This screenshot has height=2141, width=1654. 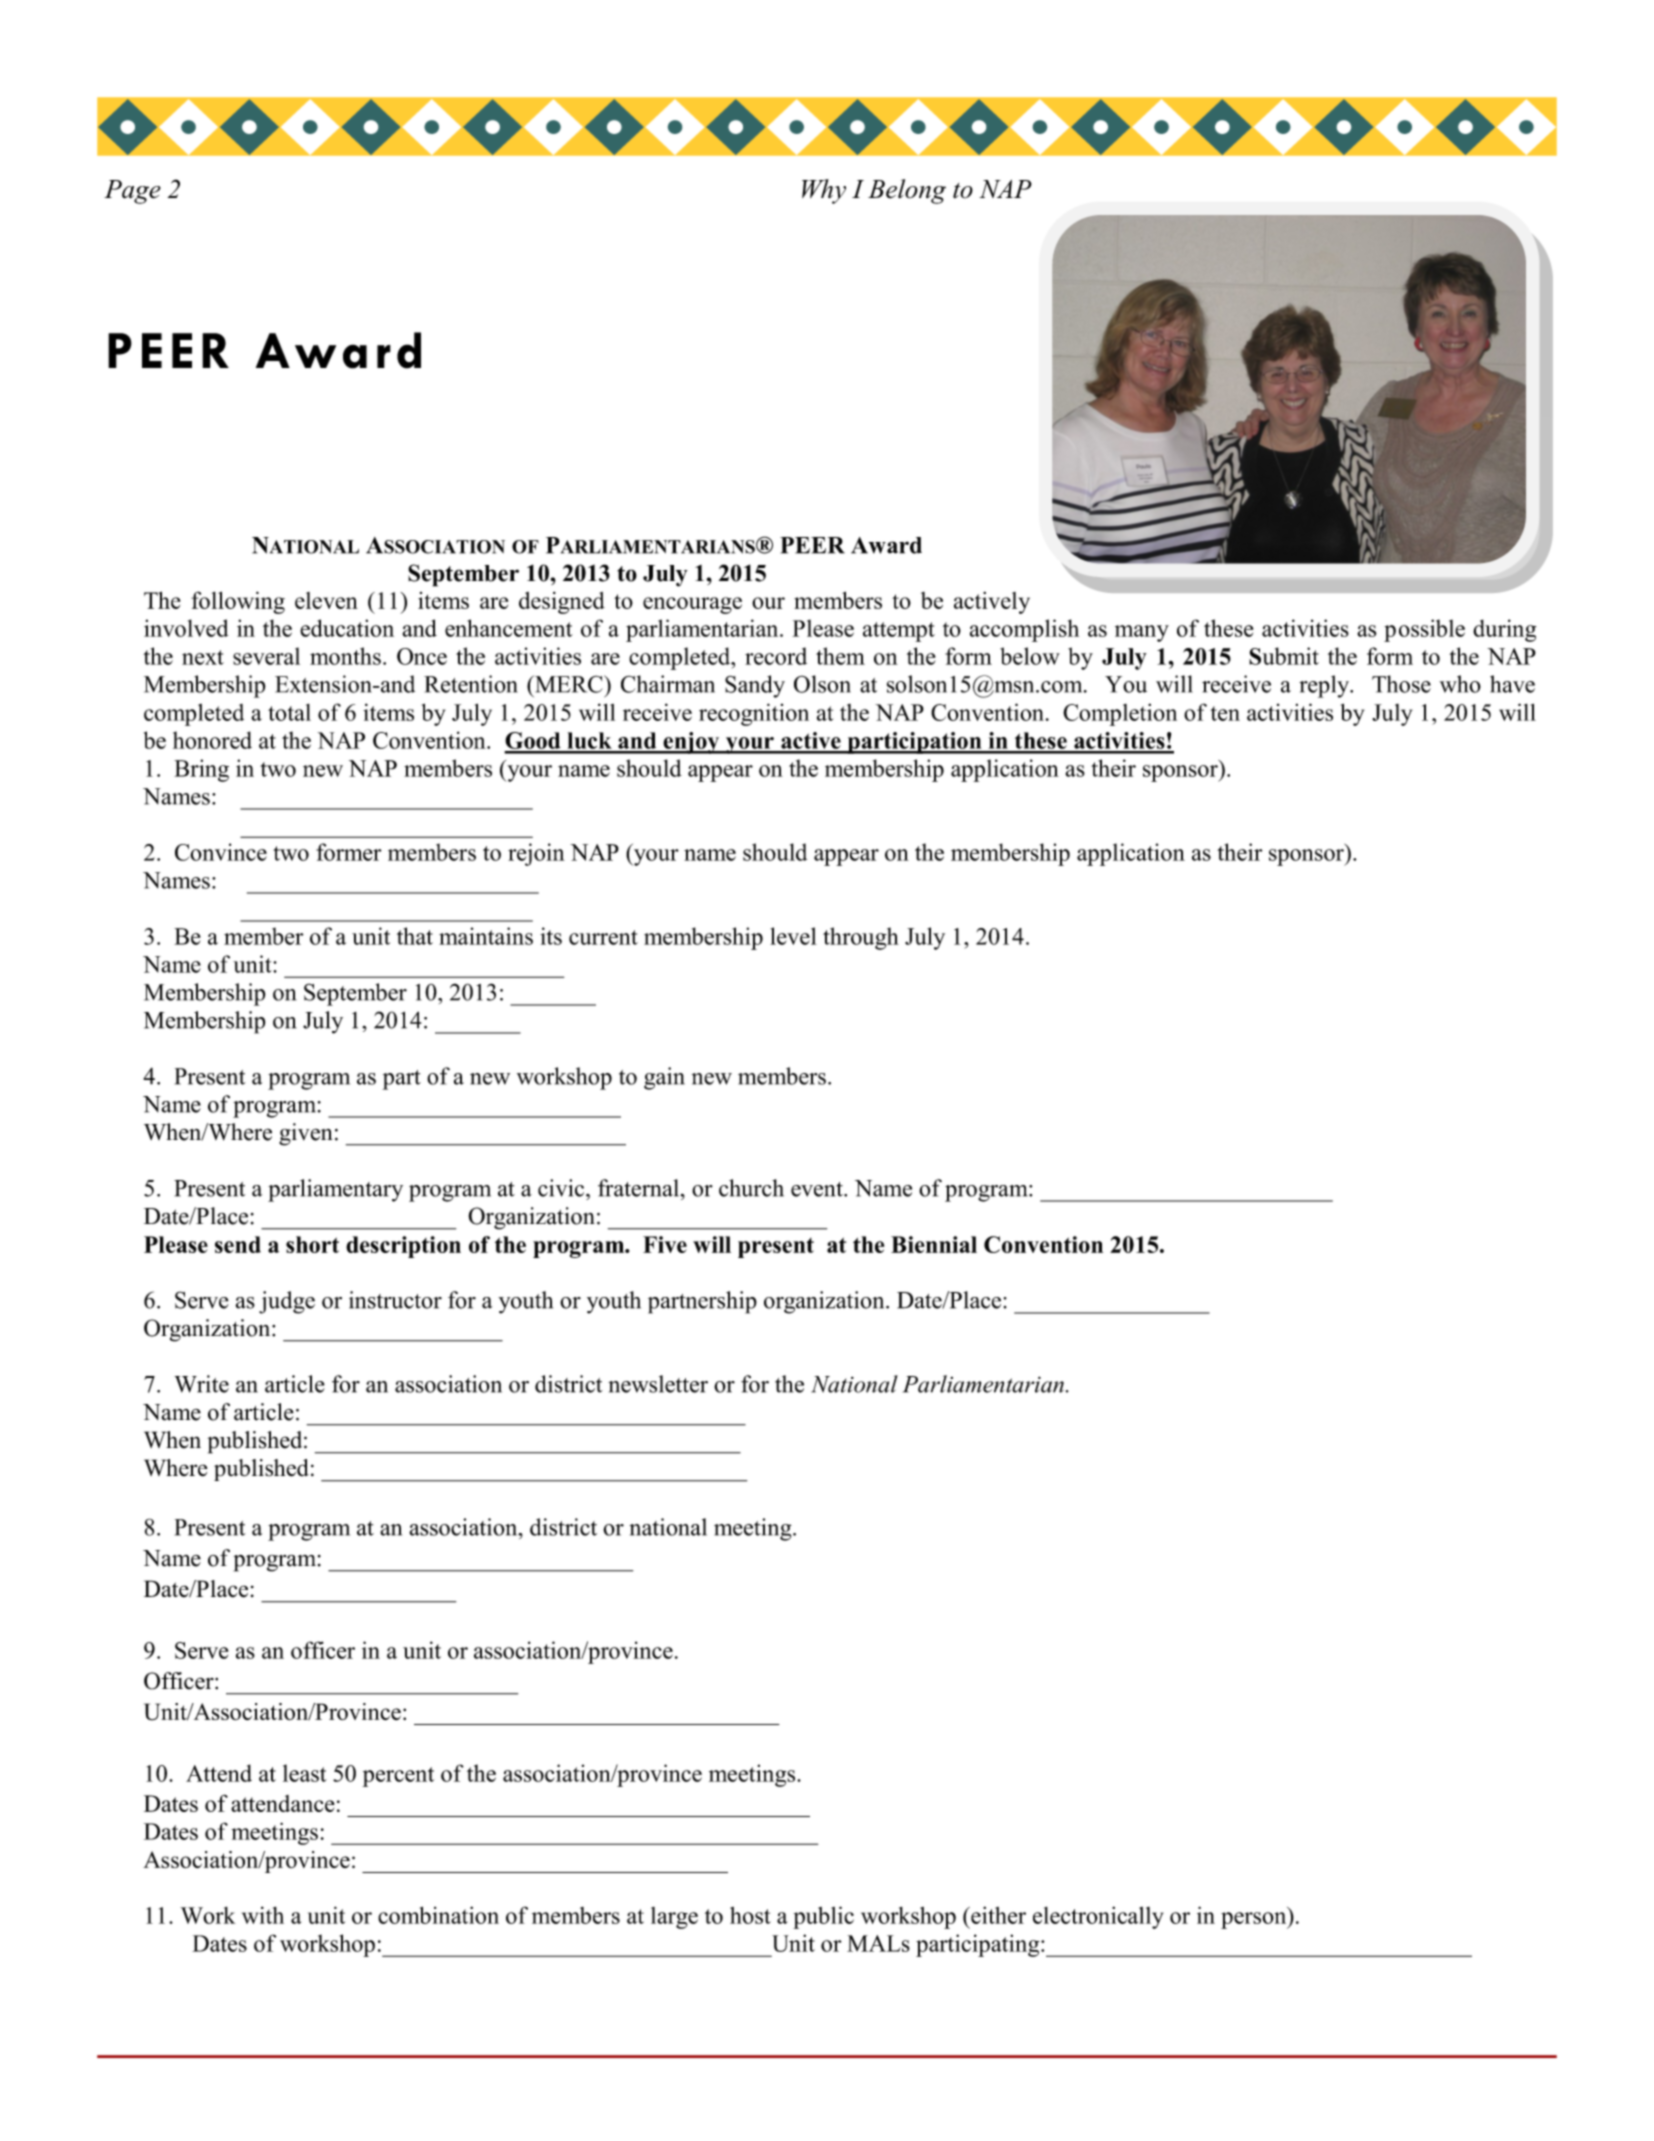 What do you see at coordinates (132, 192) in the screenshot?
I see `Page` at bounding box center [132, 192].
